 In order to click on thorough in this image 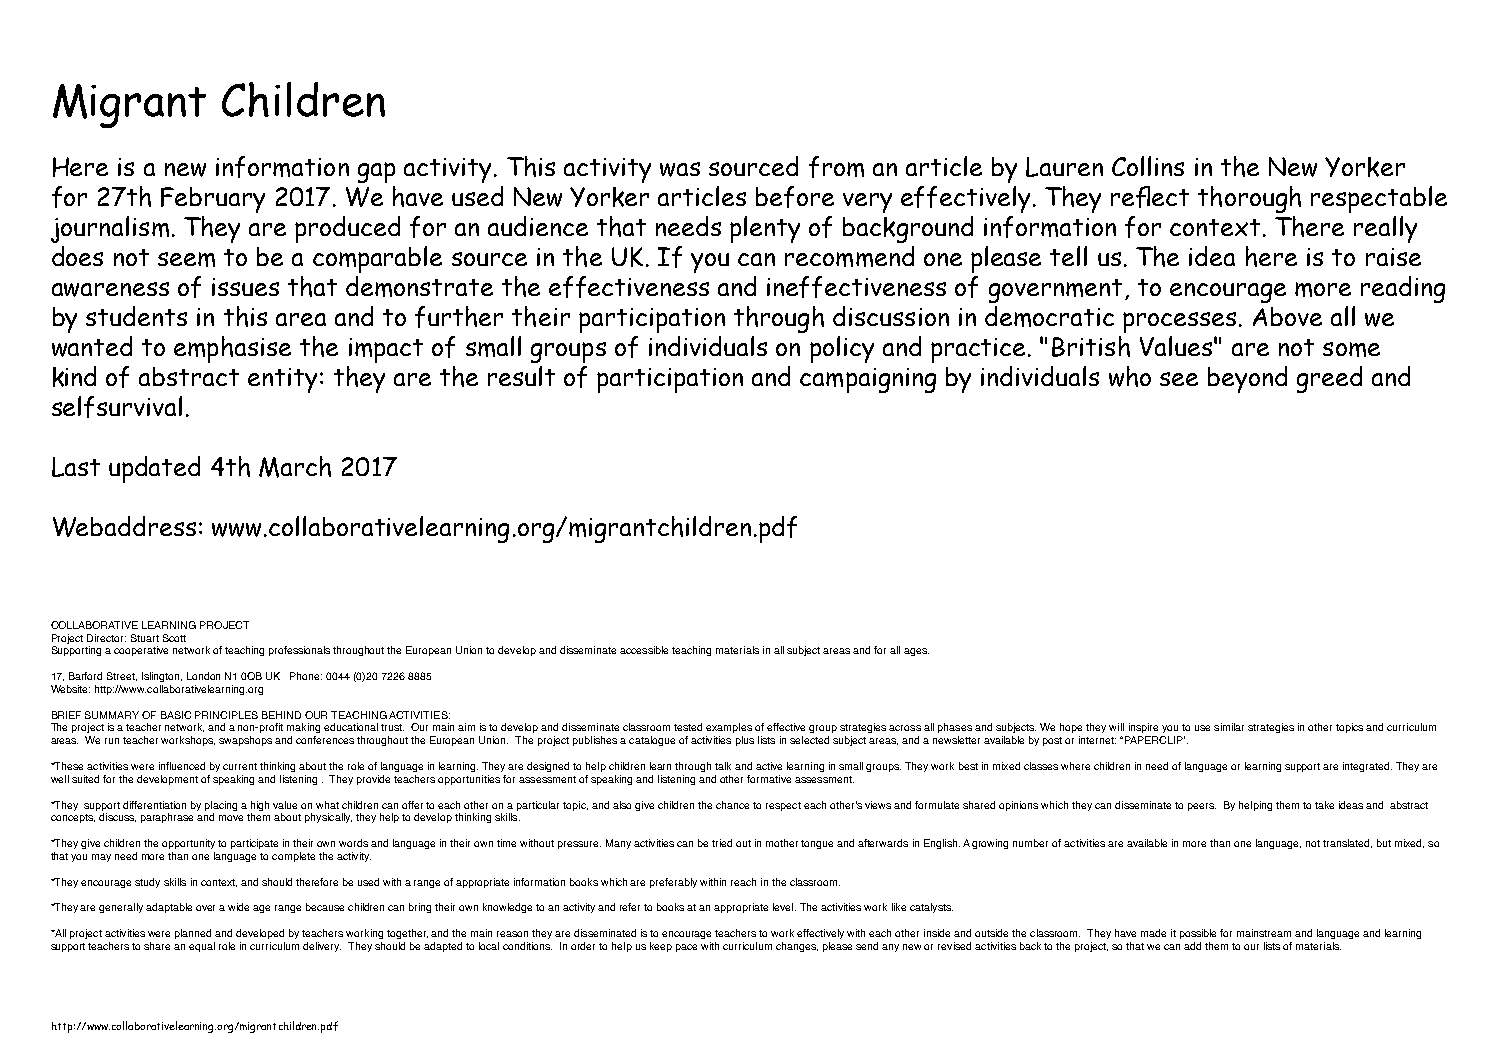, I will do `click(1249, 199)`.
